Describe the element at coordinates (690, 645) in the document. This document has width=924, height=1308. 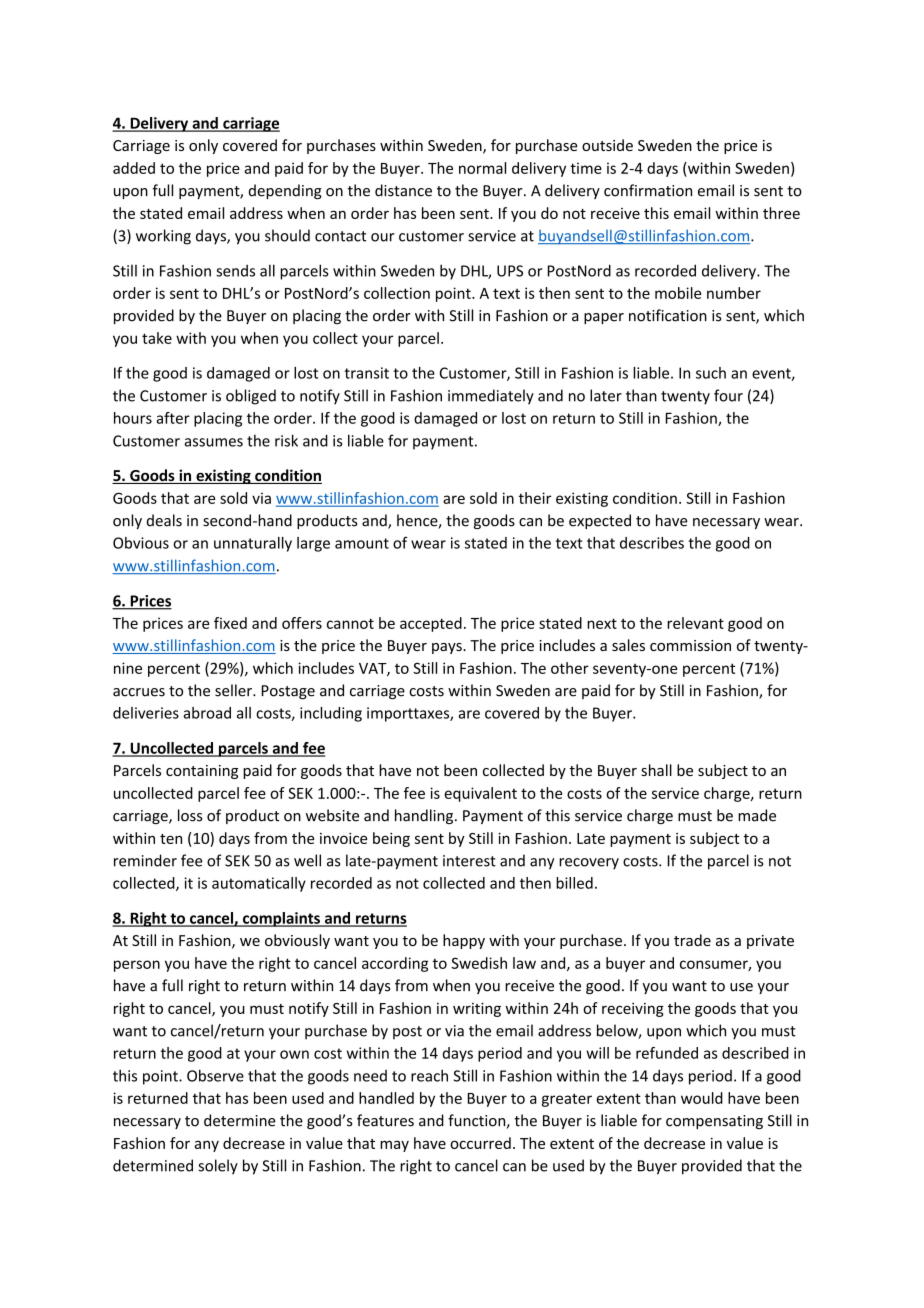
I see `commission` at that location.
